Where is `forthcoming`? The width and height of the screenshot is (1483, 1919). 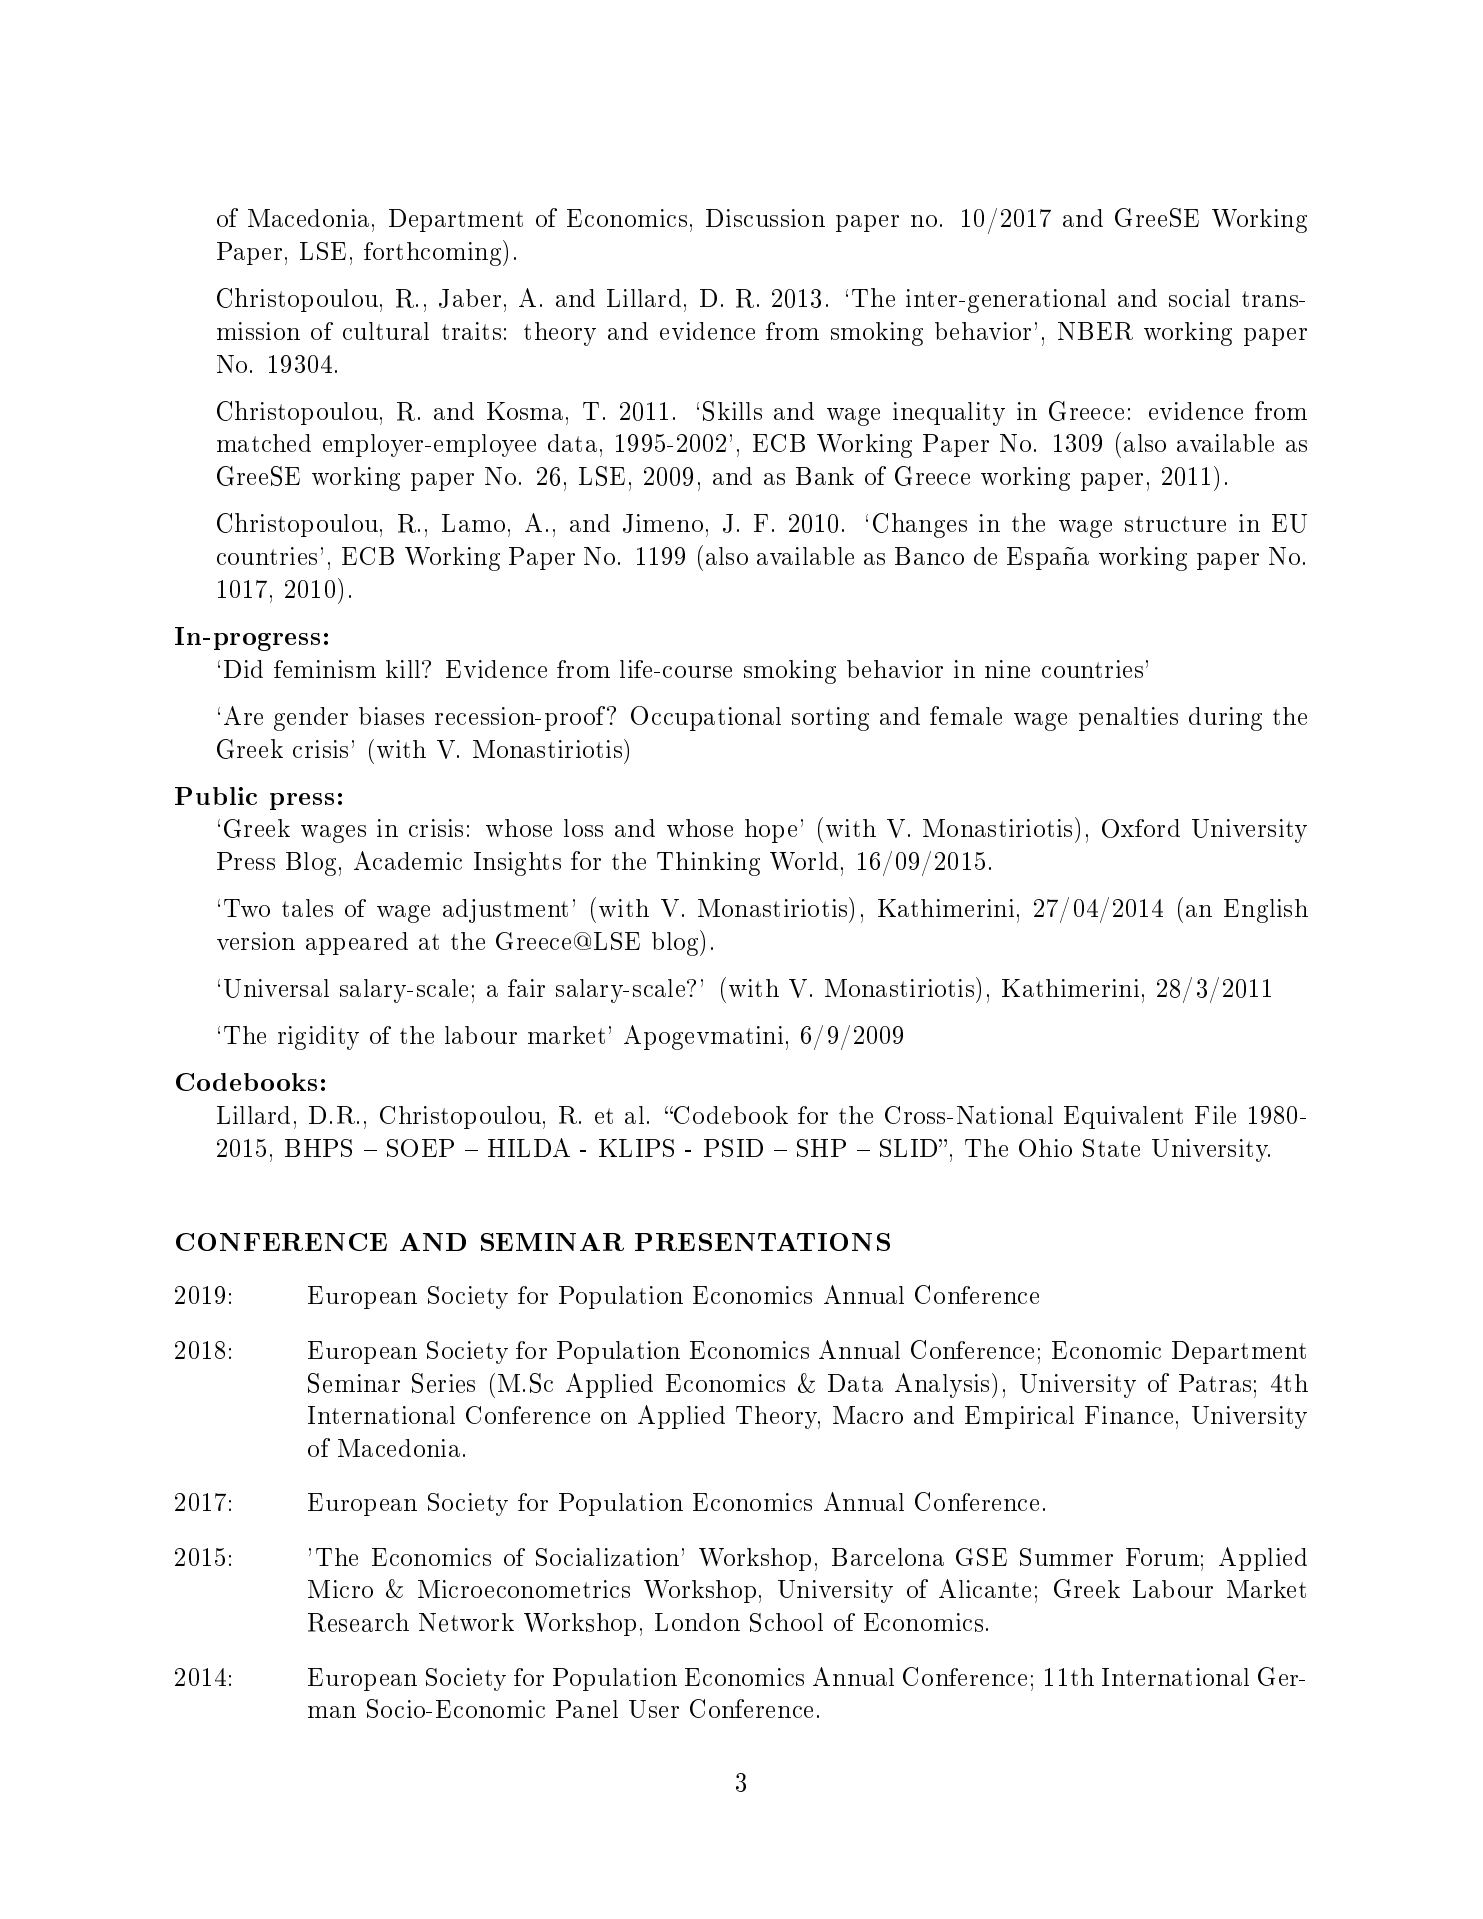
forthcoming is located at coordinates (434, 253).
